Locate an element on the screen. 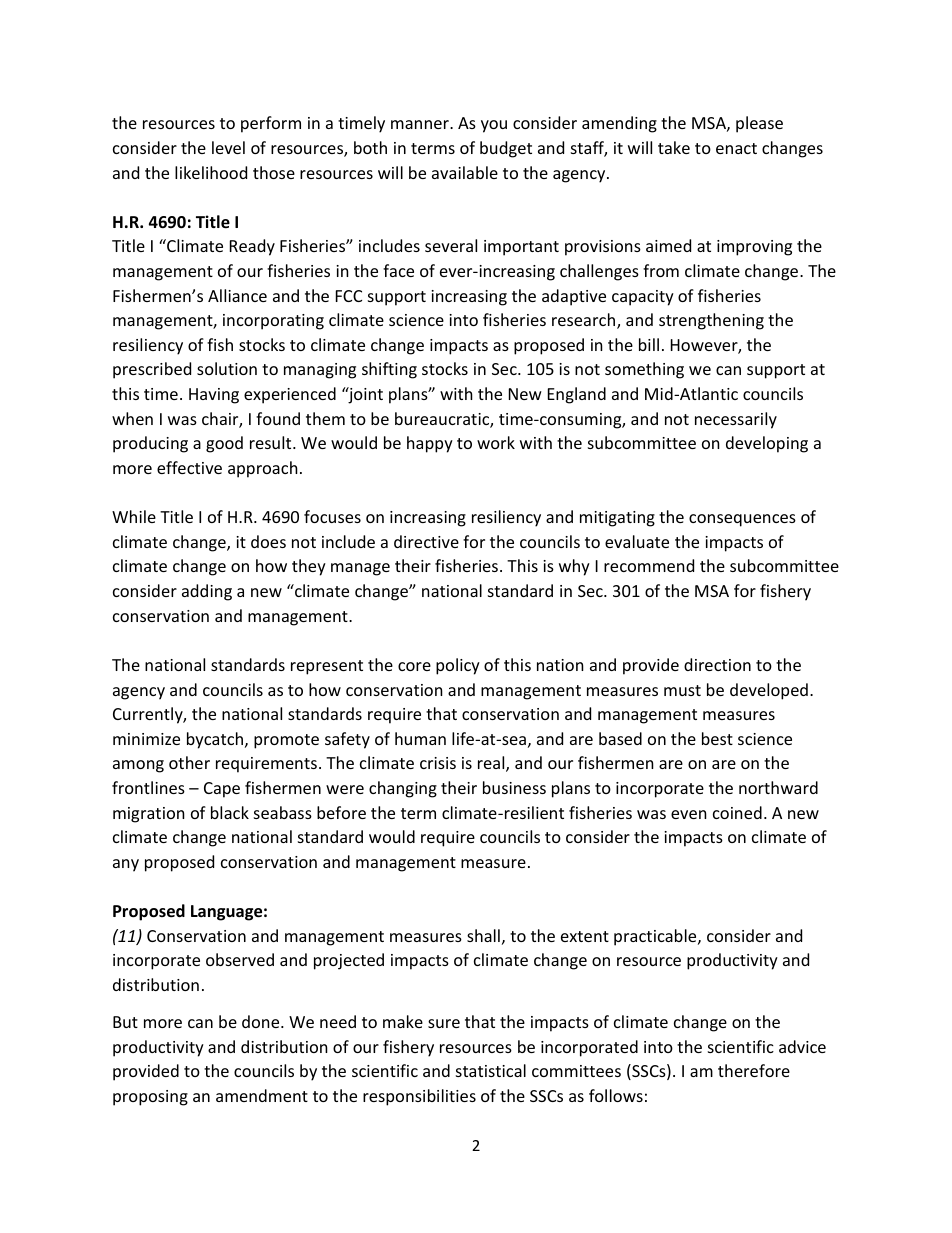  level is located at coordinates (228, 147).
